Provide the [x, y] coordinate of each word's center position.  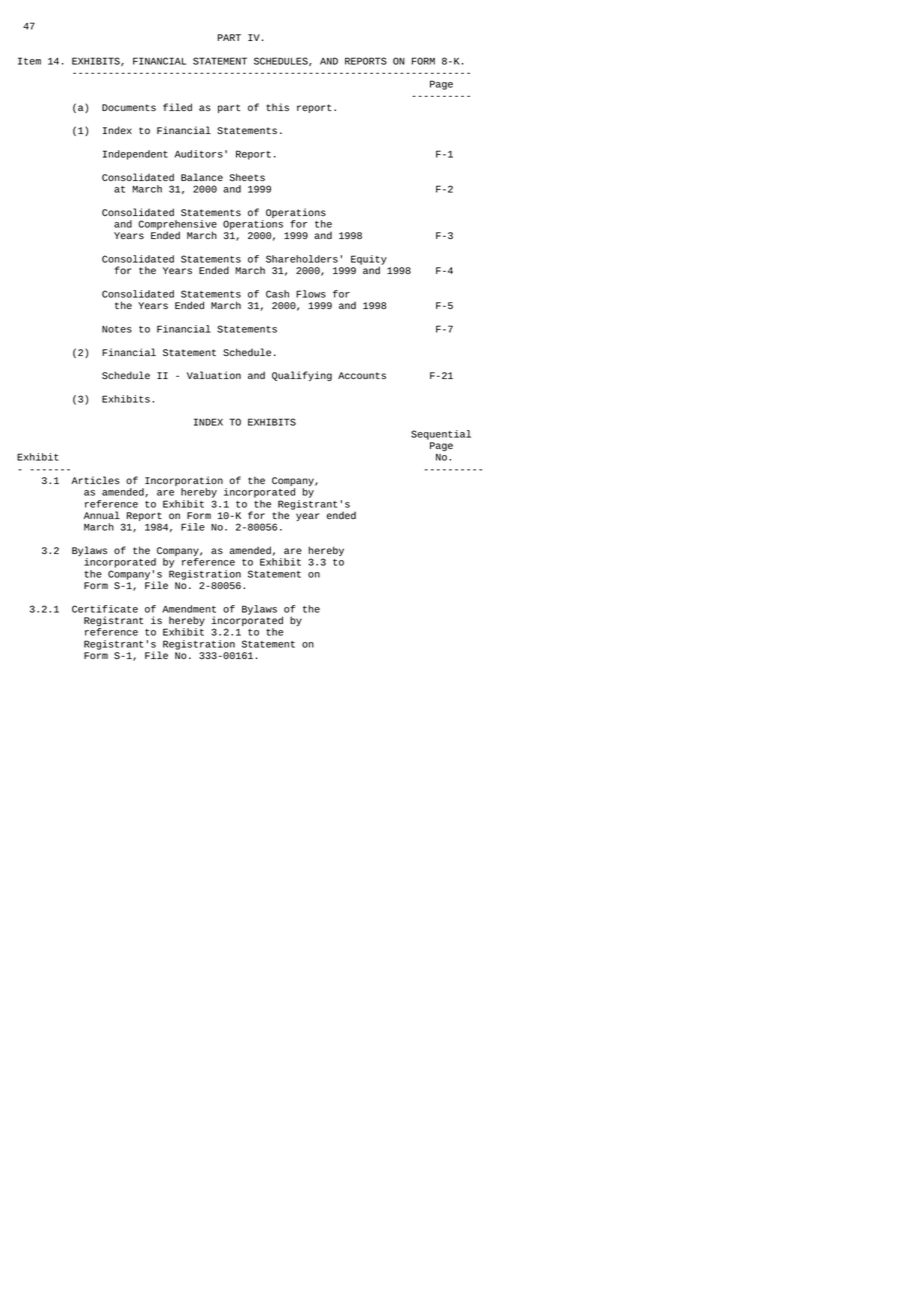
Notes [117, 329]
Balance [202, 177]
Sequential [441, 435]
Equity [369, 261]
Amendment [189, 609]
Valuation [214, 375]
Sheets [247, 177]
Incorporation [183, 482]
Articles [95, 480]
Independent [135, 155]
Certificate [105, 609]
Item [29, 61]
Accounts [362, 376]
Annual [102, 515]
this [278, 107]
